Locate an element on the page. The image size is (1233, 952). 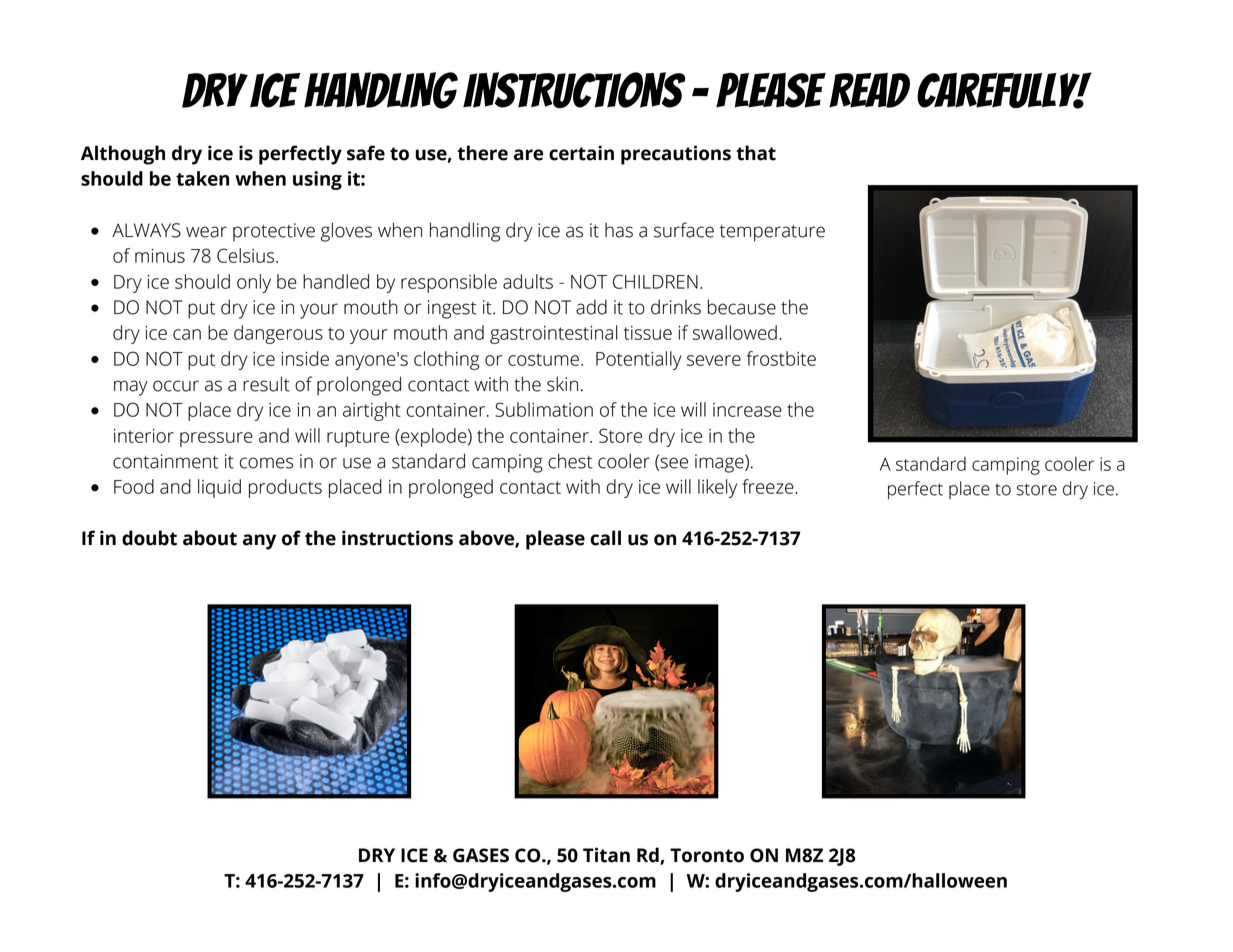
Although is located at coordinates (123, 155).
